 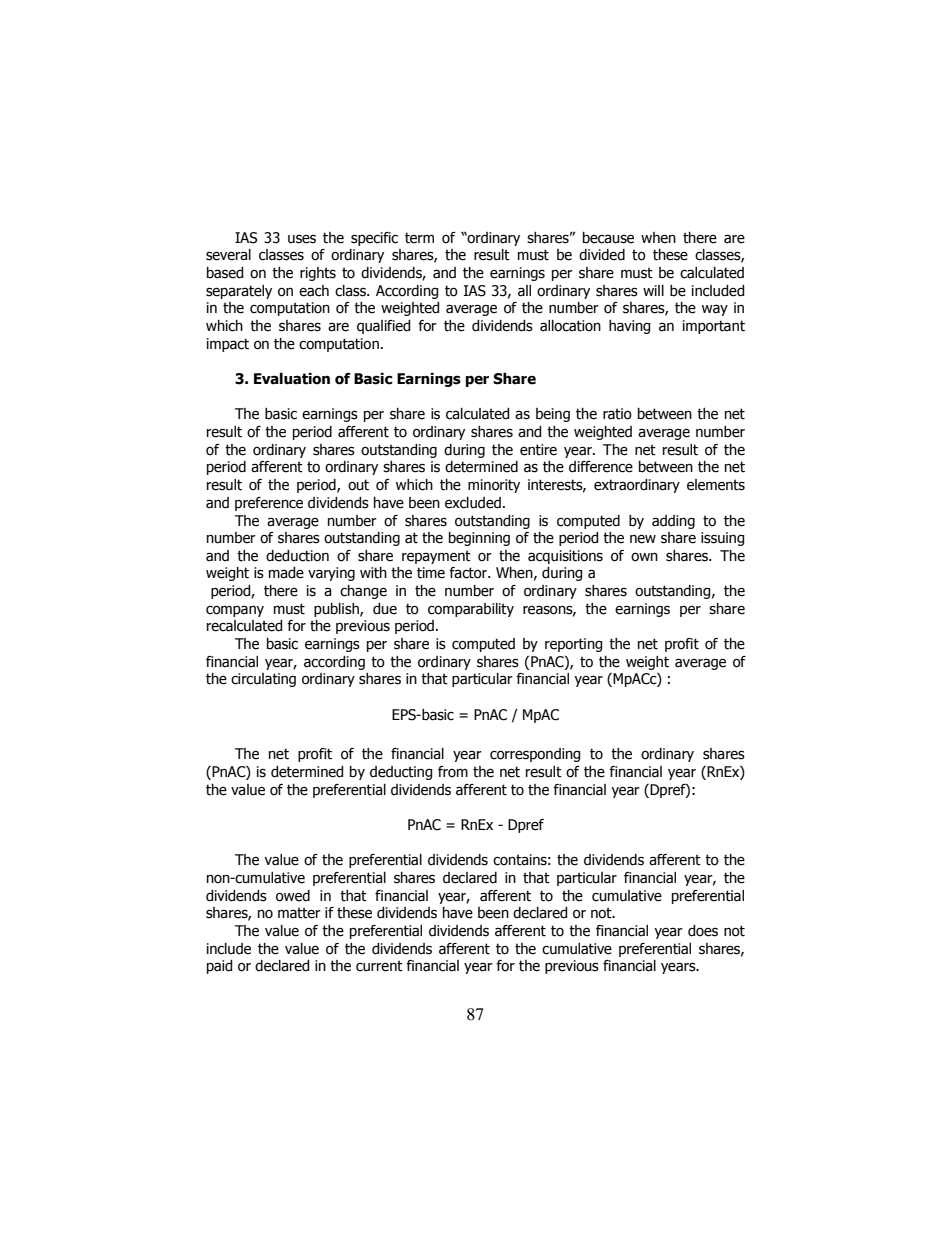 What do you see at coordinates (673, 522) in the document?
I see `adding` at bounding box center [673, 522].
